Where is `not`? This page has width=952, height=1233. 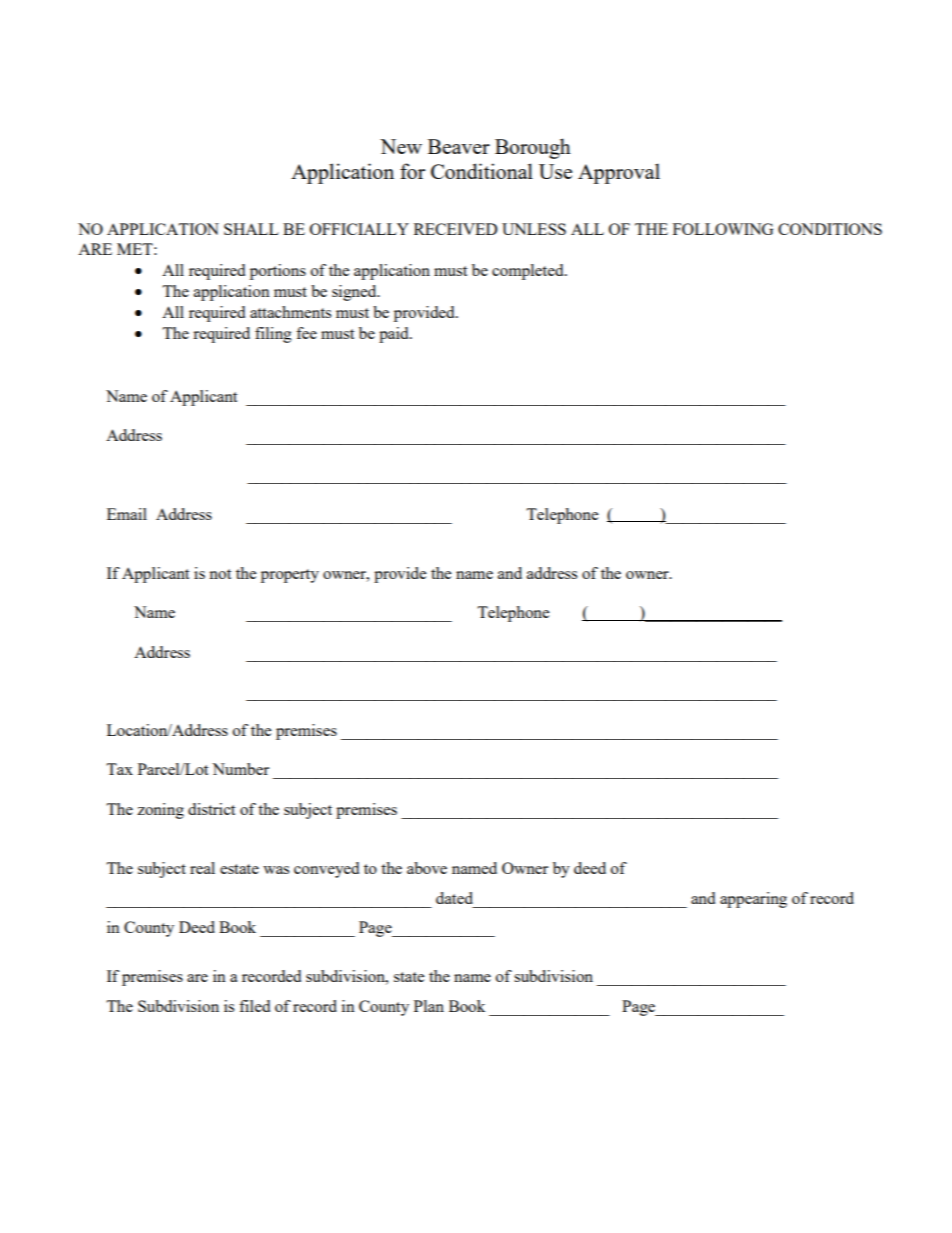 not is located at coordinates (220, 574).
